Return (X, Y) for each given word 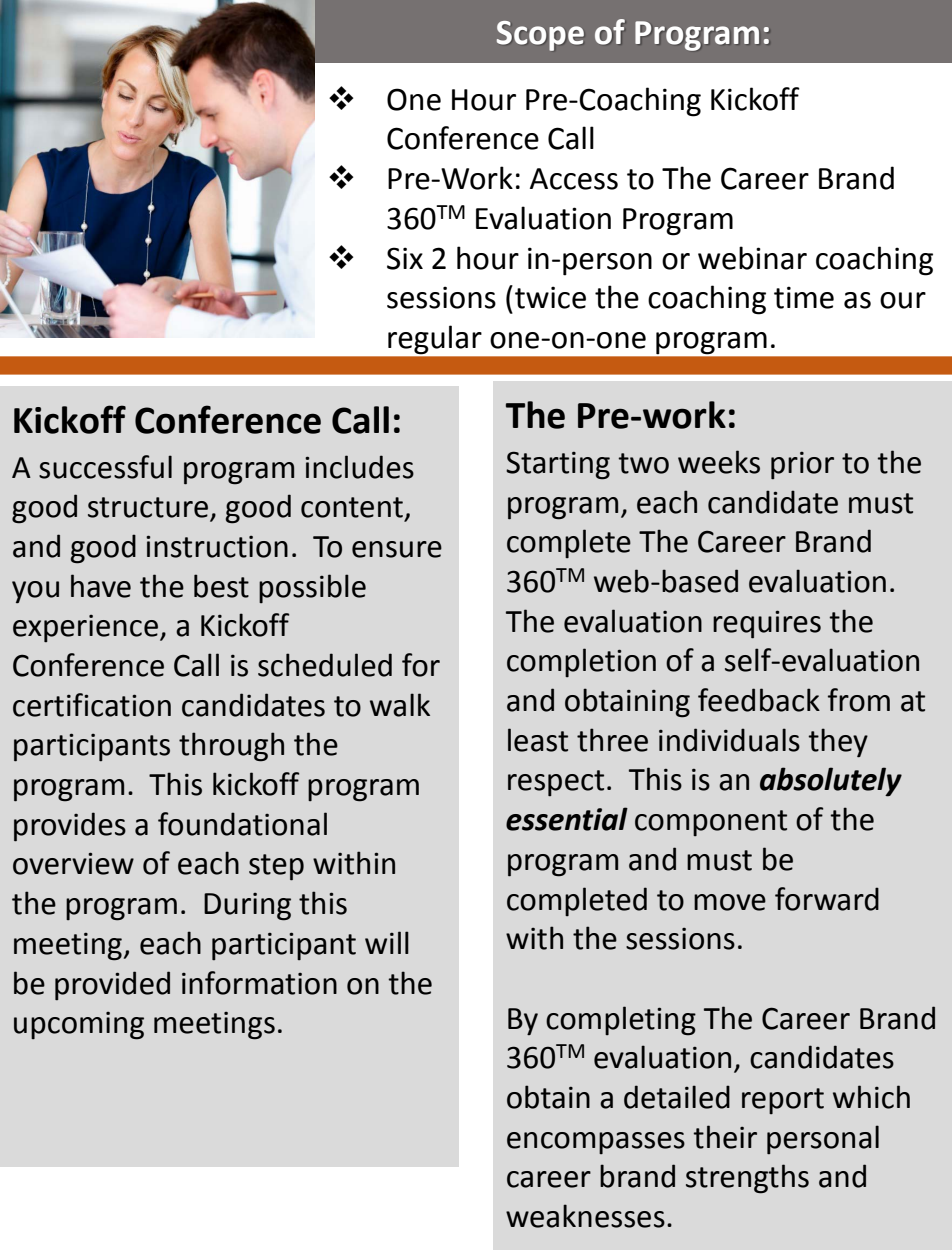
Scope (540, 36)
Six (405, 258)
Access (574, 179)
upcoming (79, 1026)
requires (767, 624)
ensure (397, 549)
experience (85, 628)
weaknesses (585, 1216)
